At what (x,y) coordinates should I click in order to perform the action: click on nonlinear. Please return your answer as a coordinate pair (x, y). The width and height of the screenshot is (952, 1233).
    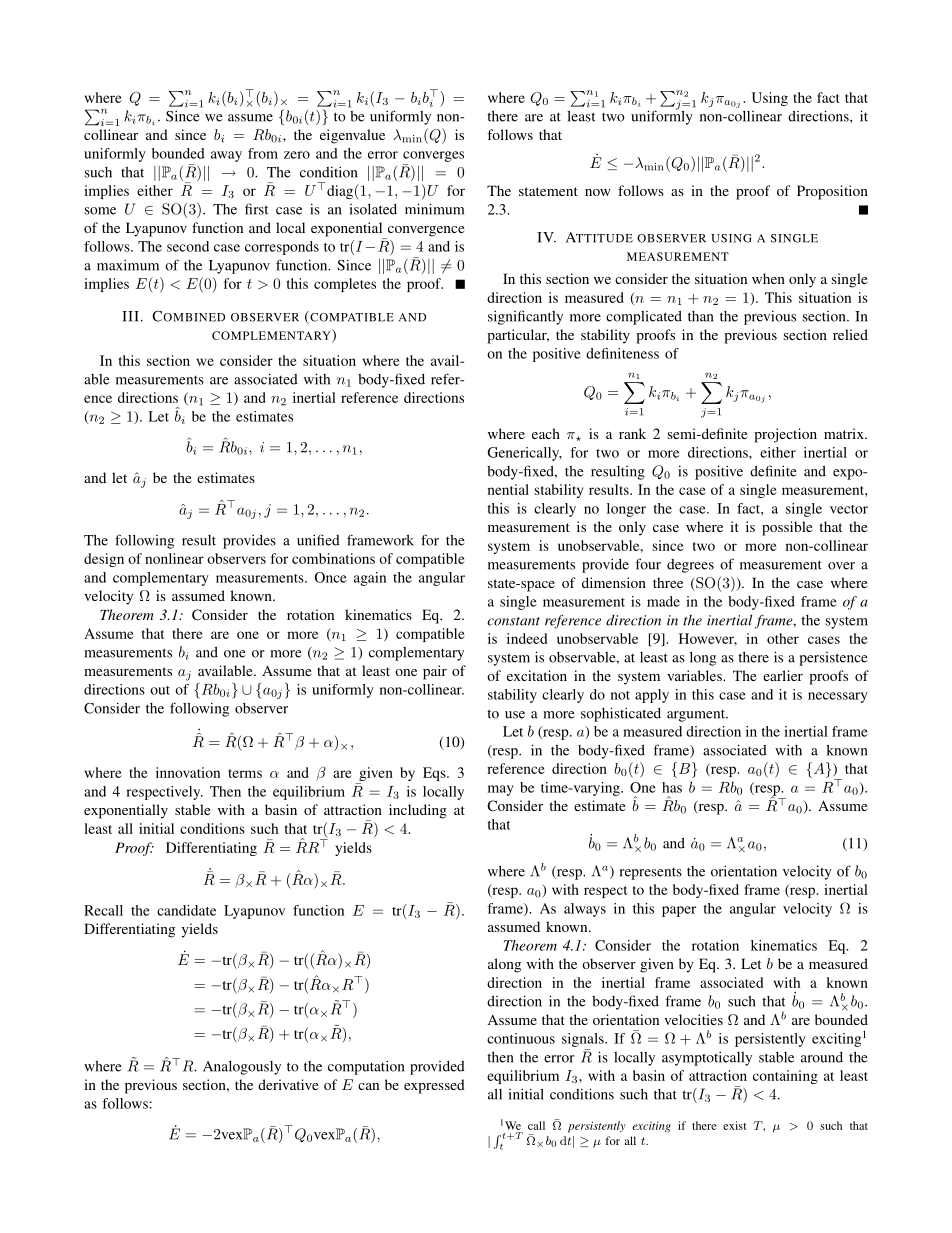
    Looking at the image, I should click on (174, 558).
